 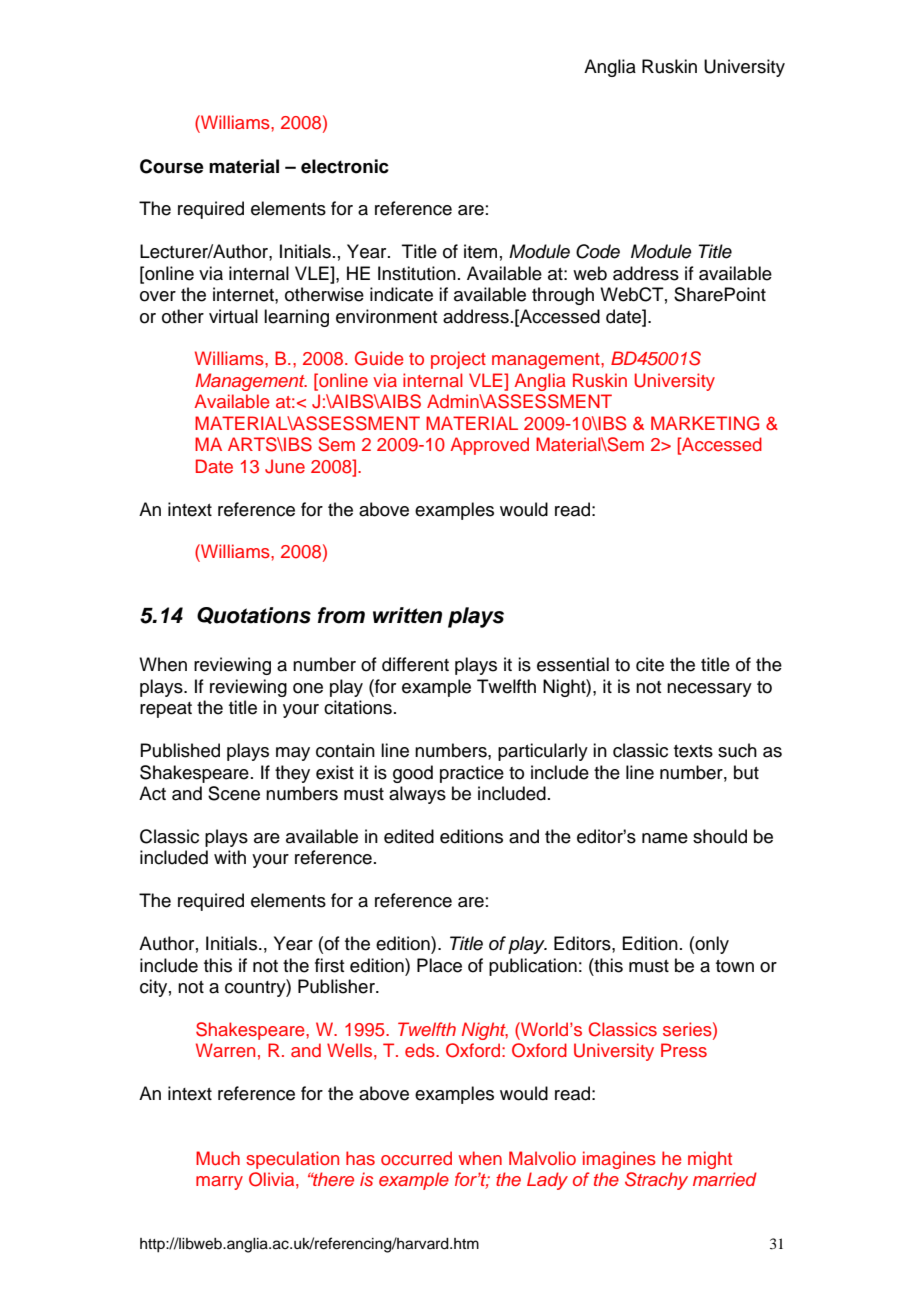 What do you see at coordinates (172, 166) in the image?
I see `Course` at bounding box center [172, 166].
